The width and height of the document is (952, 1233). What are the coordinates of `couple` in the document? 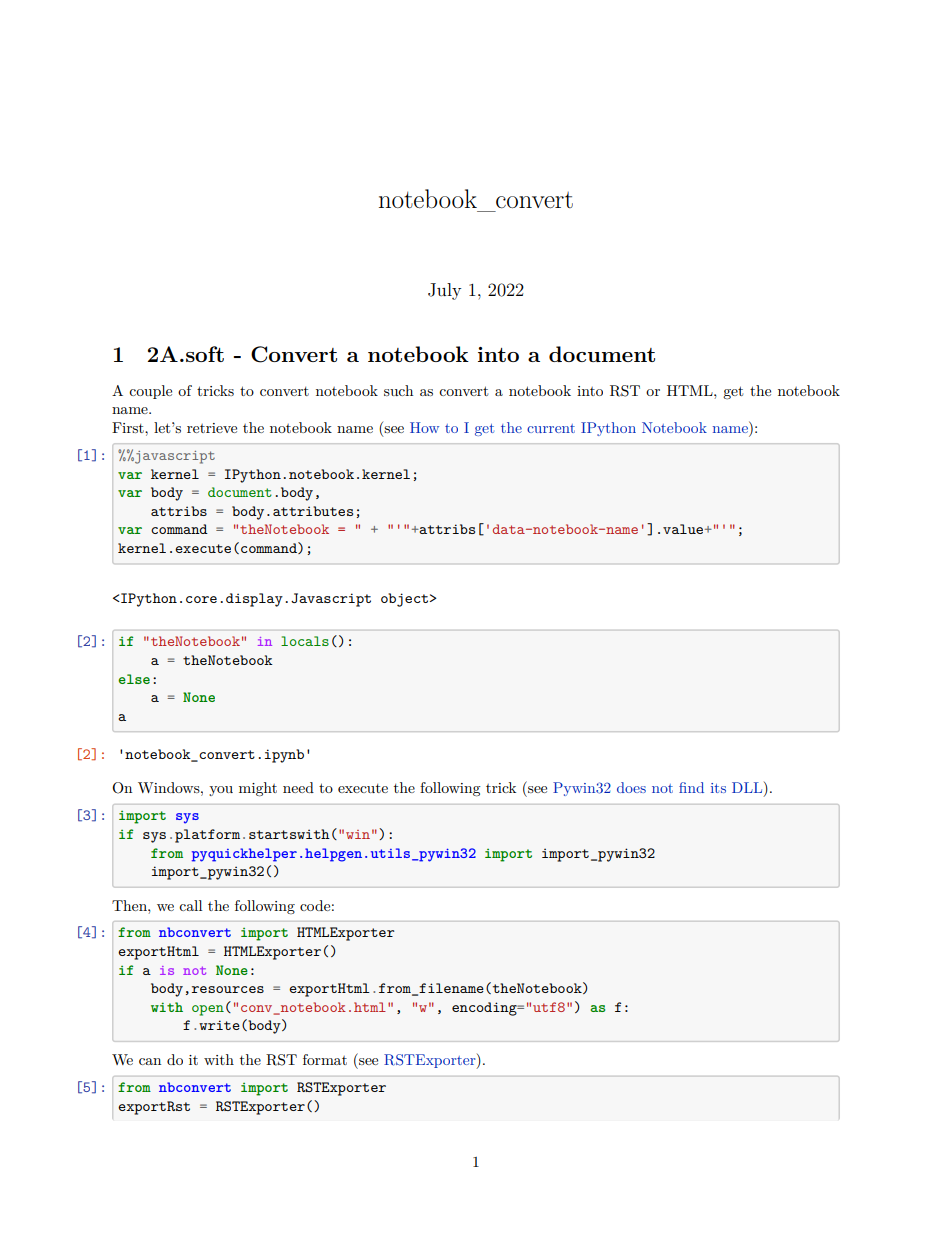 It's located at (150, 392).
